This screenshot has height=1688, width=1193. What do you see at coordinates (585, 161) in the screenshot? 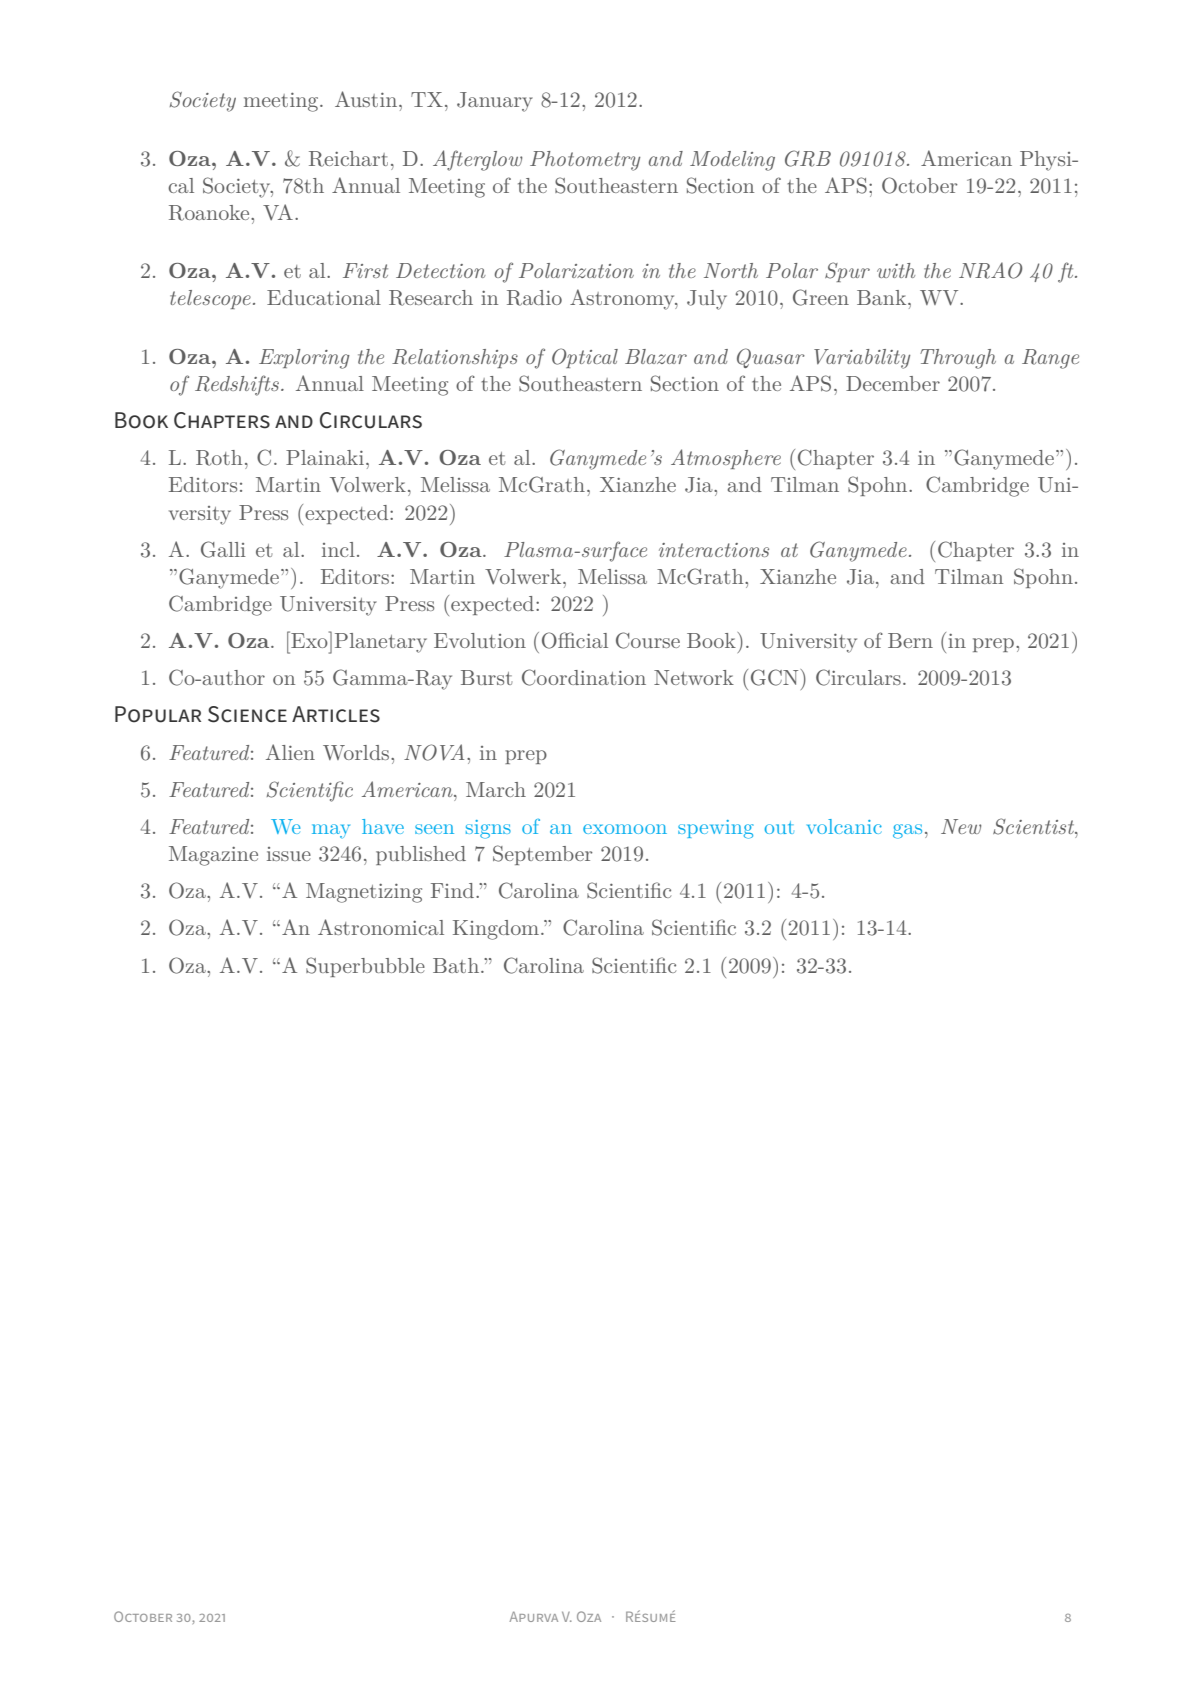
I see `Photometry` at bounding box center [585, 161].
